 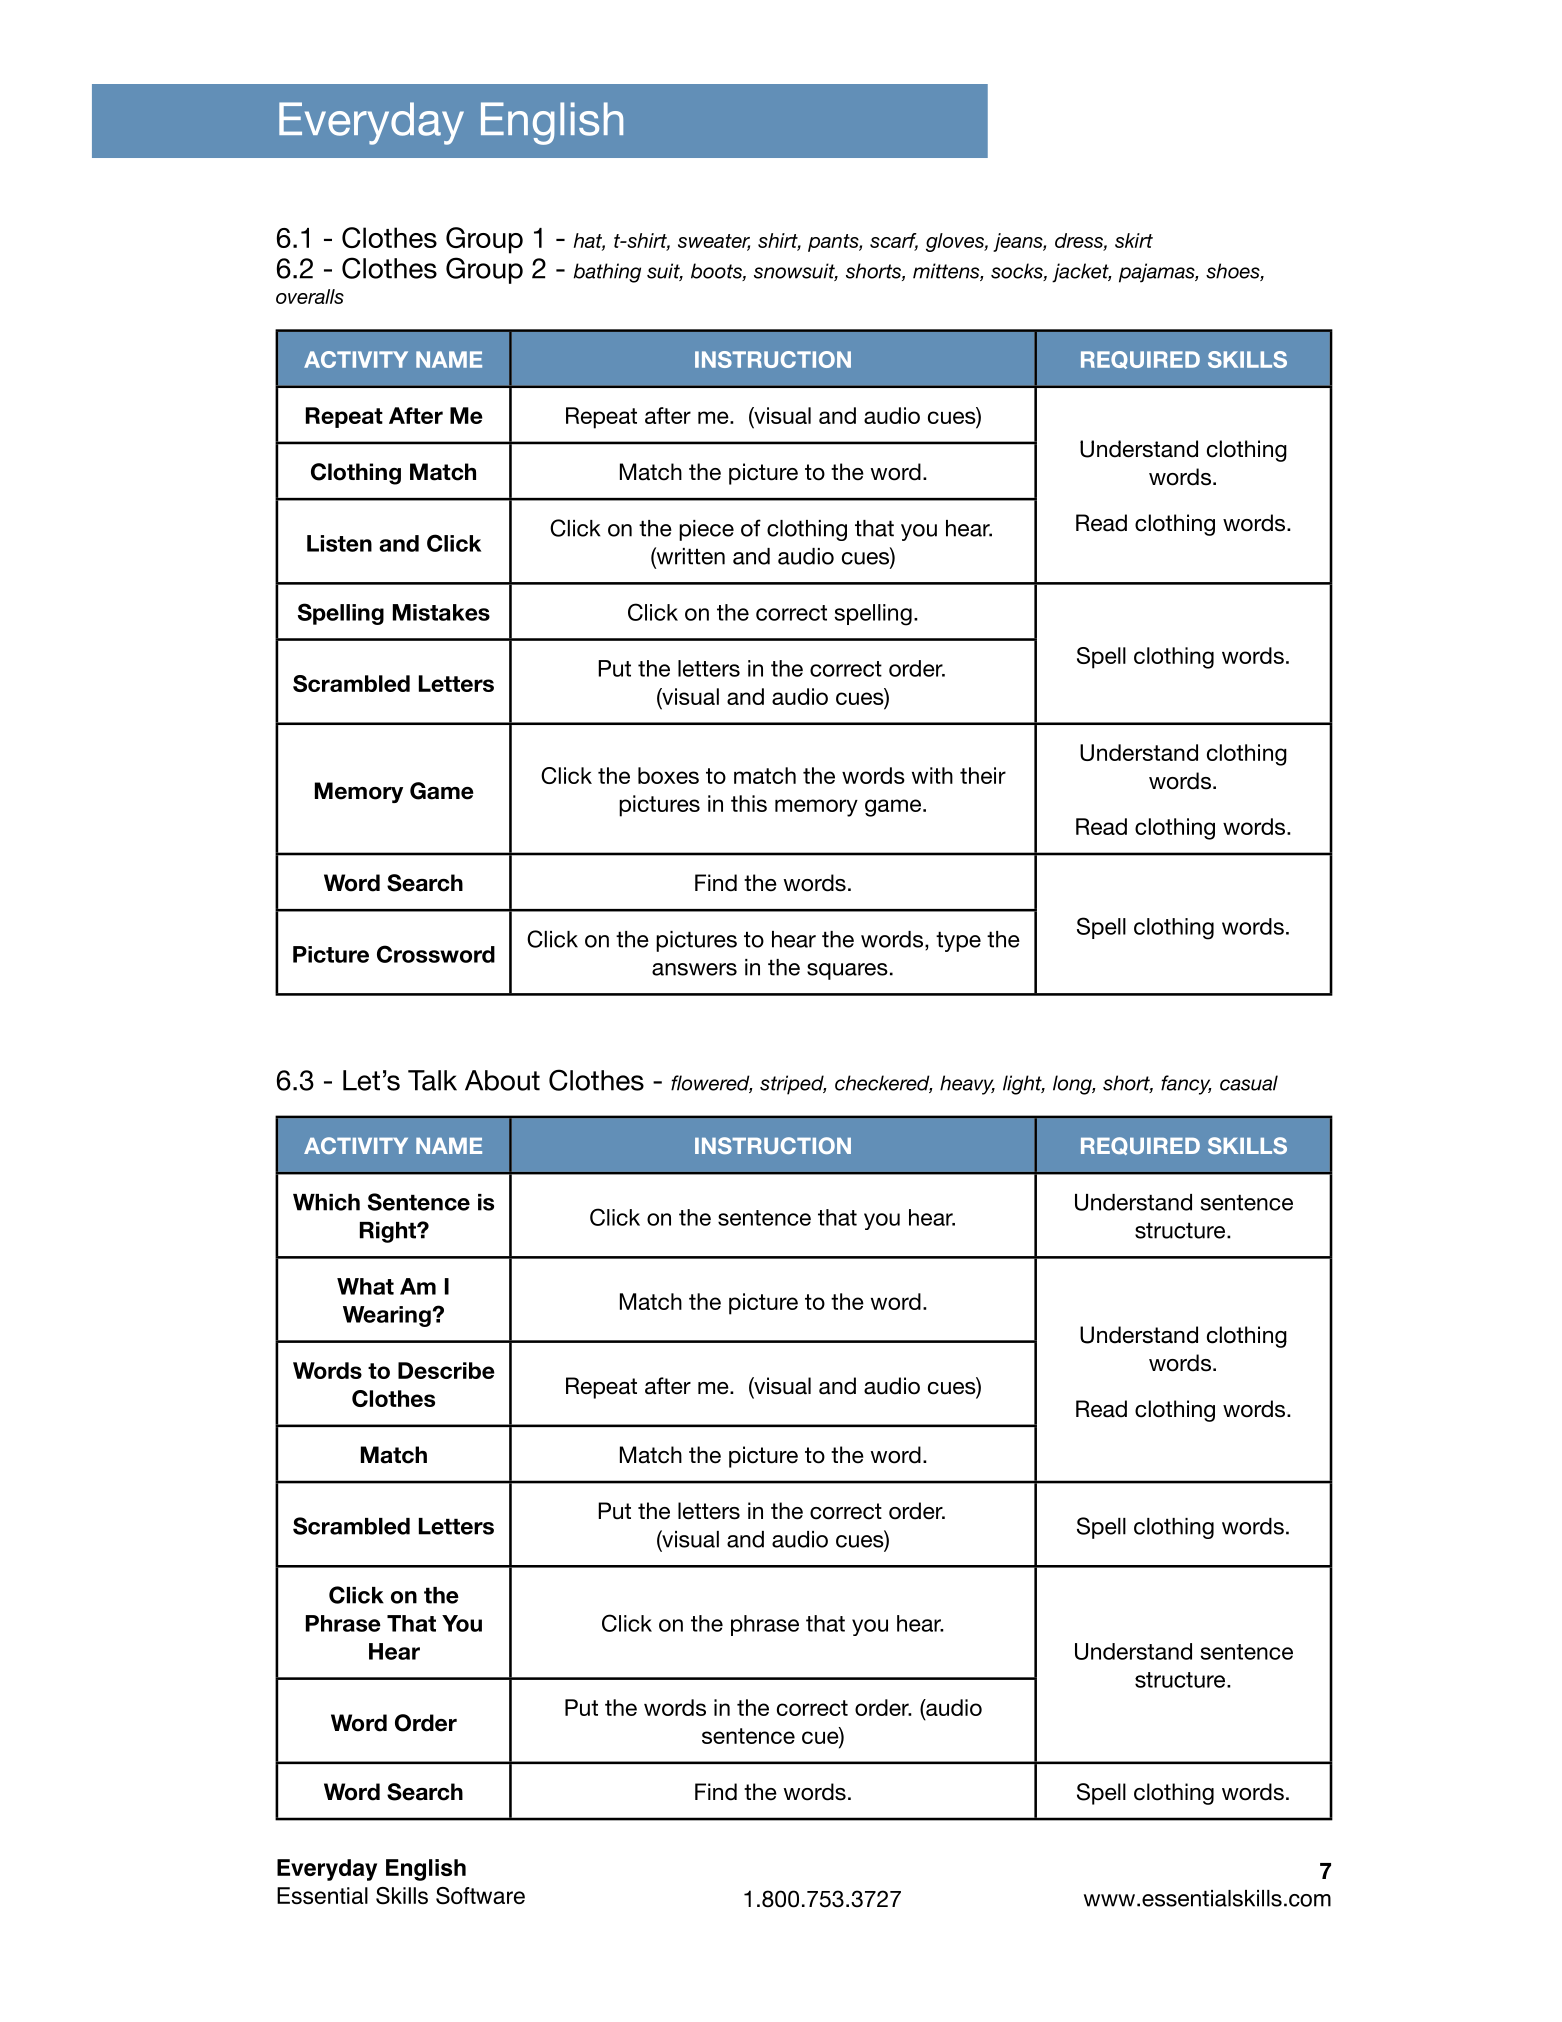 What do you see at coordinates (1134, 240) in the image?
I see `skirt` at bounding box center [1134, 240].
